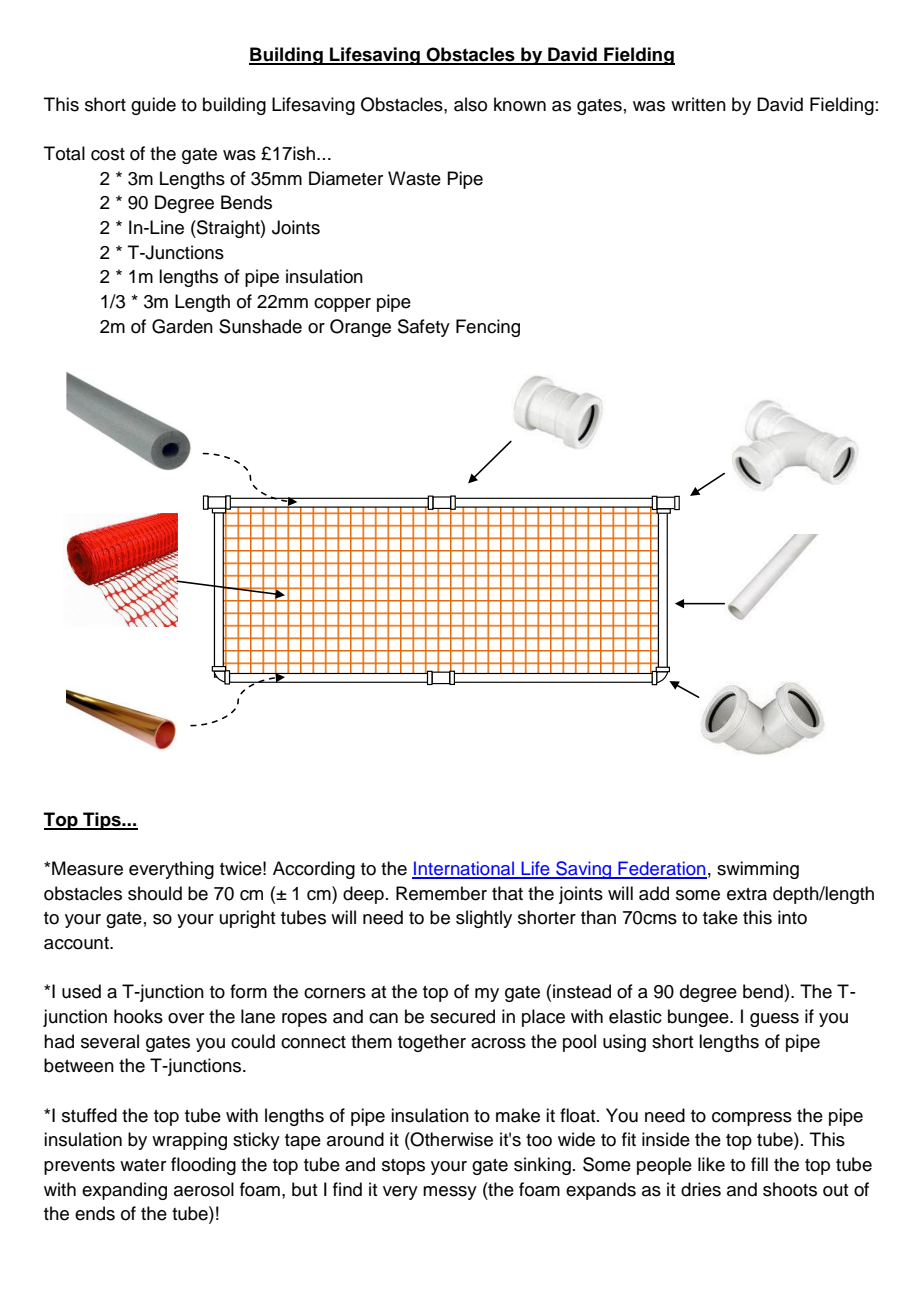  I want to click on Fencing, so click(488, 328).
